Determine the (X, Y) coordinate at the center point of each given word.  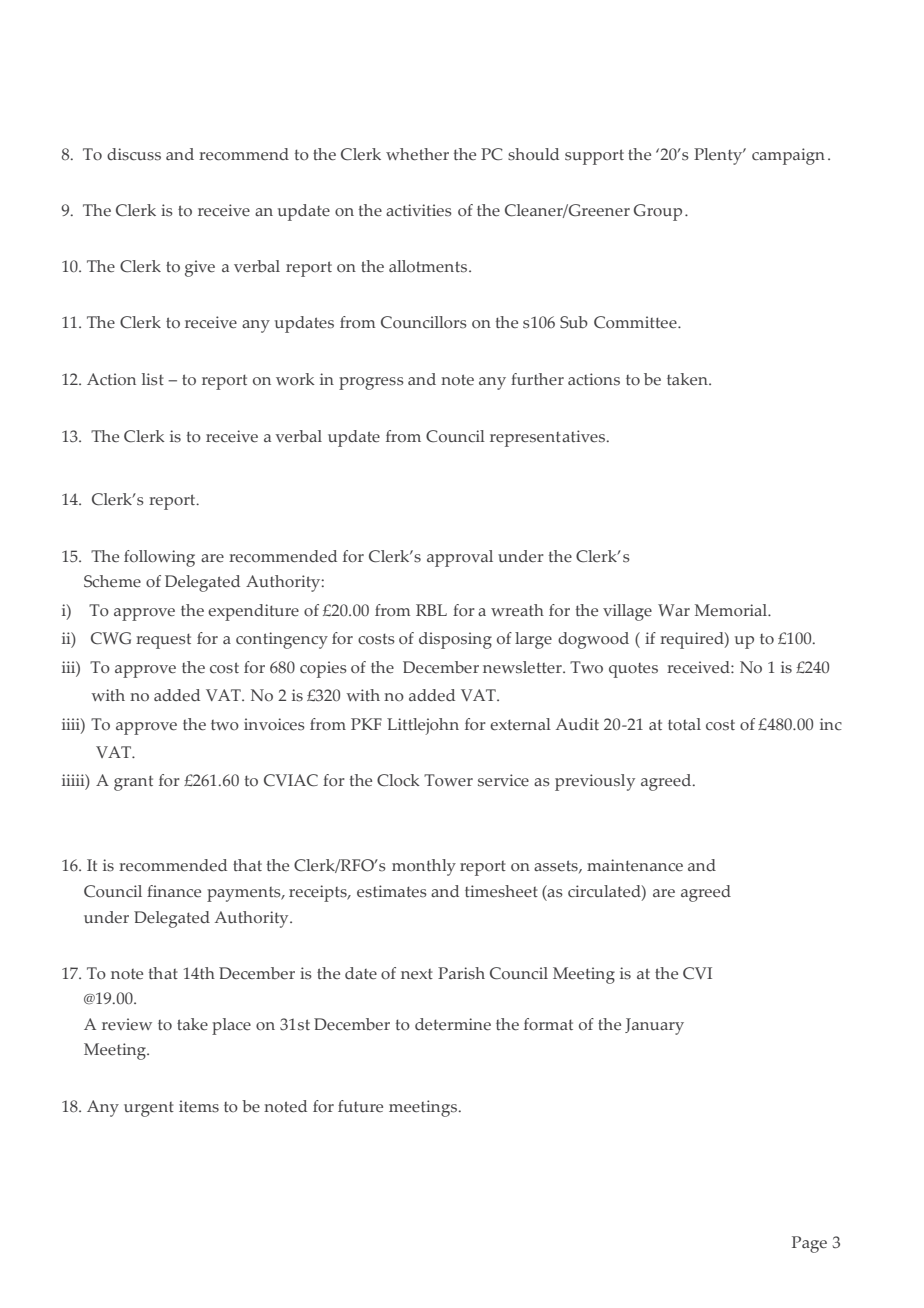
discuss (134, 154)
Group (658, 212)
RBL (431, 610)
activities (419, 210)
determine (453, 1024)
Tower (448, 780)
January (654, 1026)
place (231, 1026)
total (684, 724)
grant (133, 783)
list (153, 379)
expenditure (253, 612)
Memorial (732, 610)
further (537, 379)
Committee (636, 322)
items (199, 1106)
